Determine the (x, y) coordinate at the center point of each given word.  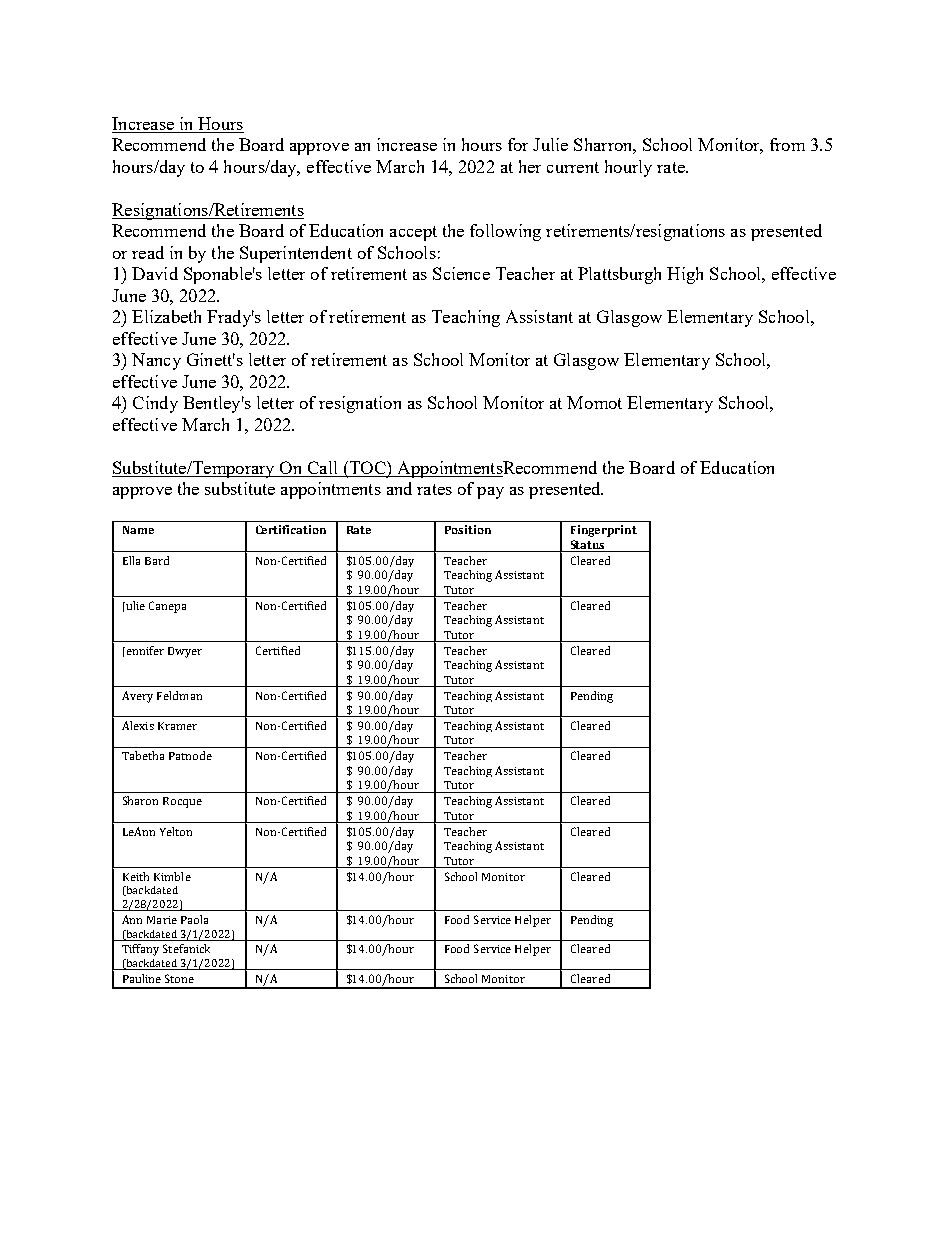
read (148, 252)
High (685, 275)
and (399, 488)
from (787, 144)
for (518, 144)
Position (468, 529)
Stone (179, 978)
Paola (194, 919)
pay (490, 493)
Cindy (155, 404)
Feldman (179, 695)
